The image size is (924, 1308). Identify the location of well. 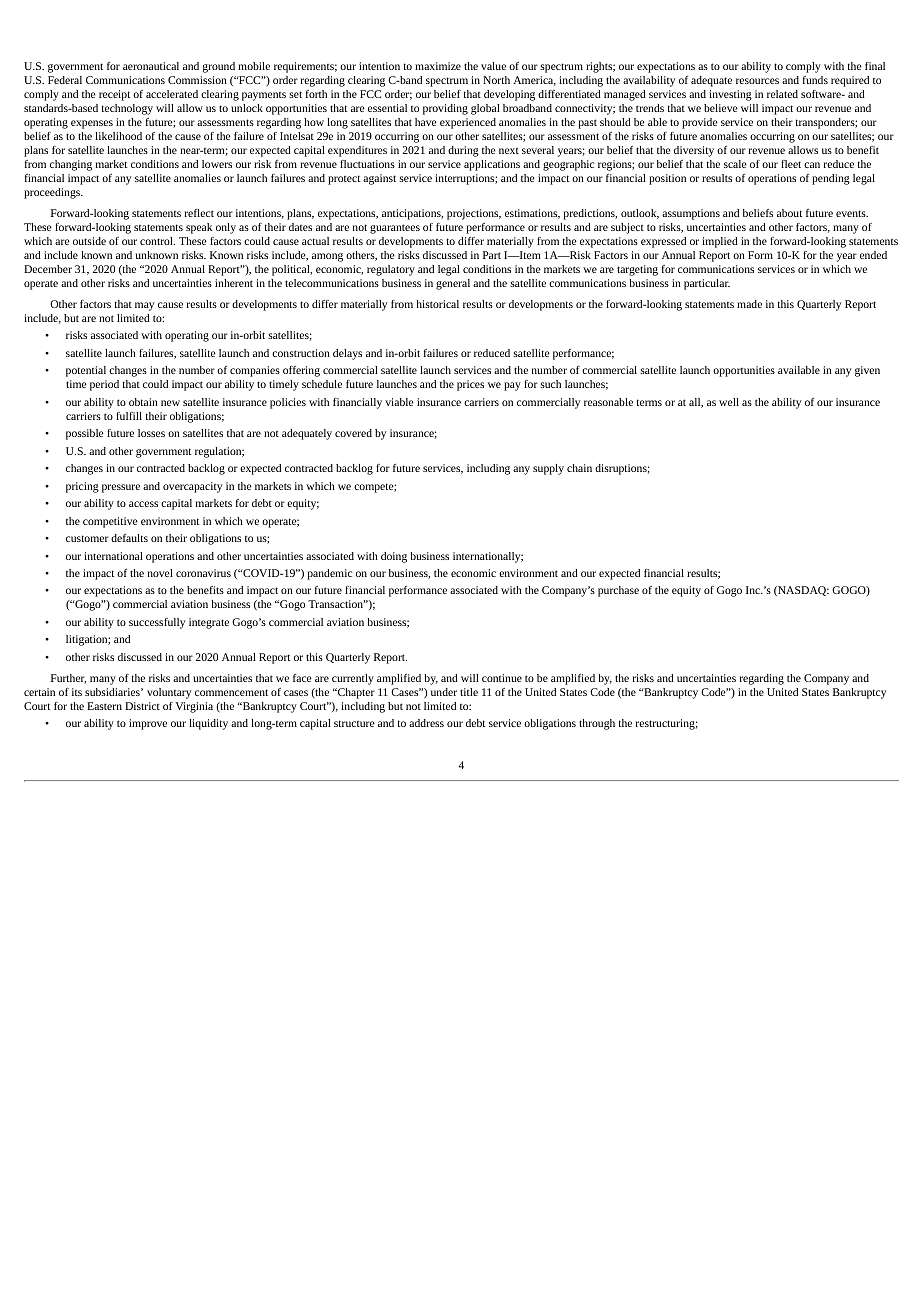
(729, 402).
